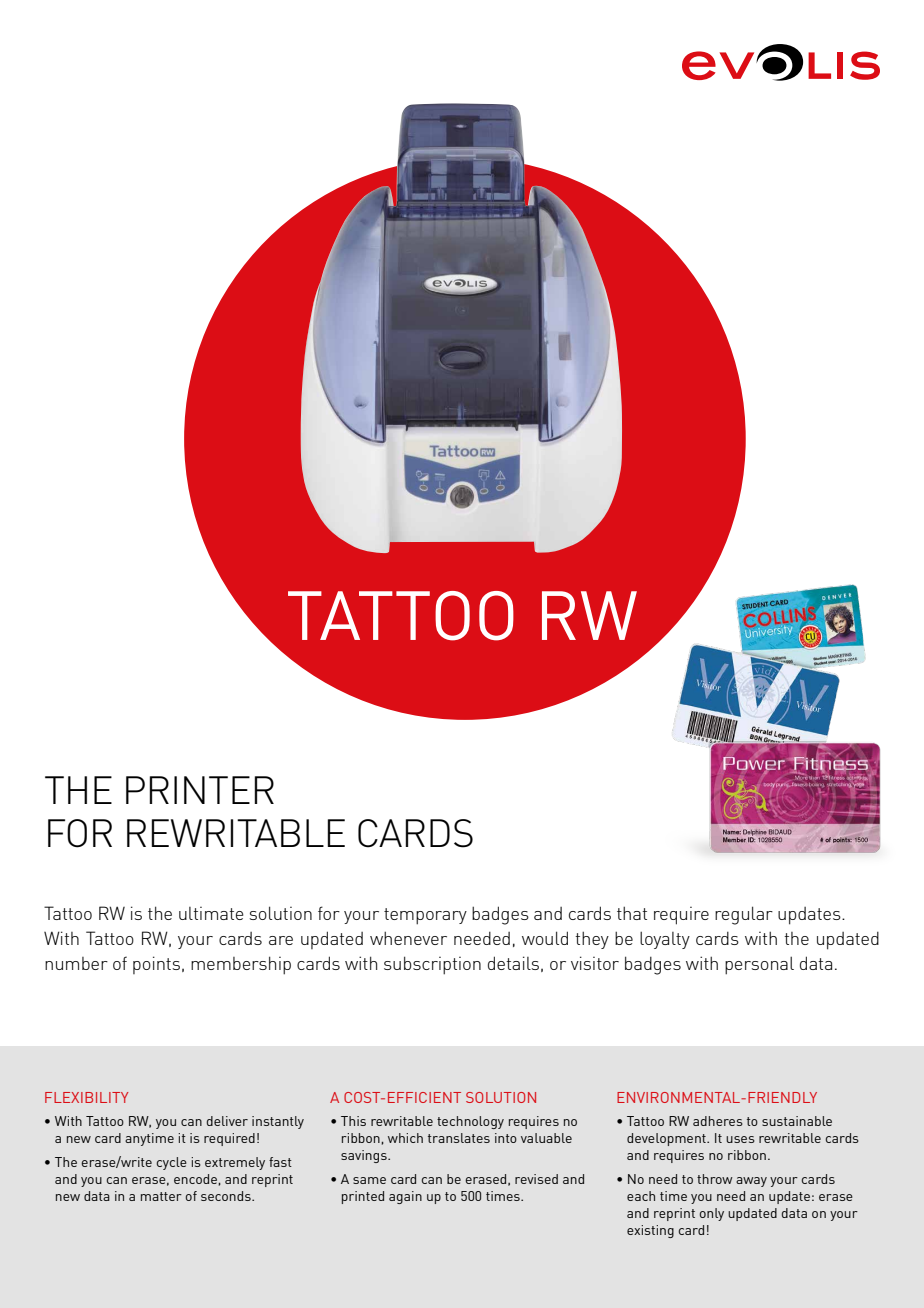  I want to click on subscription, so click(432, 965).
